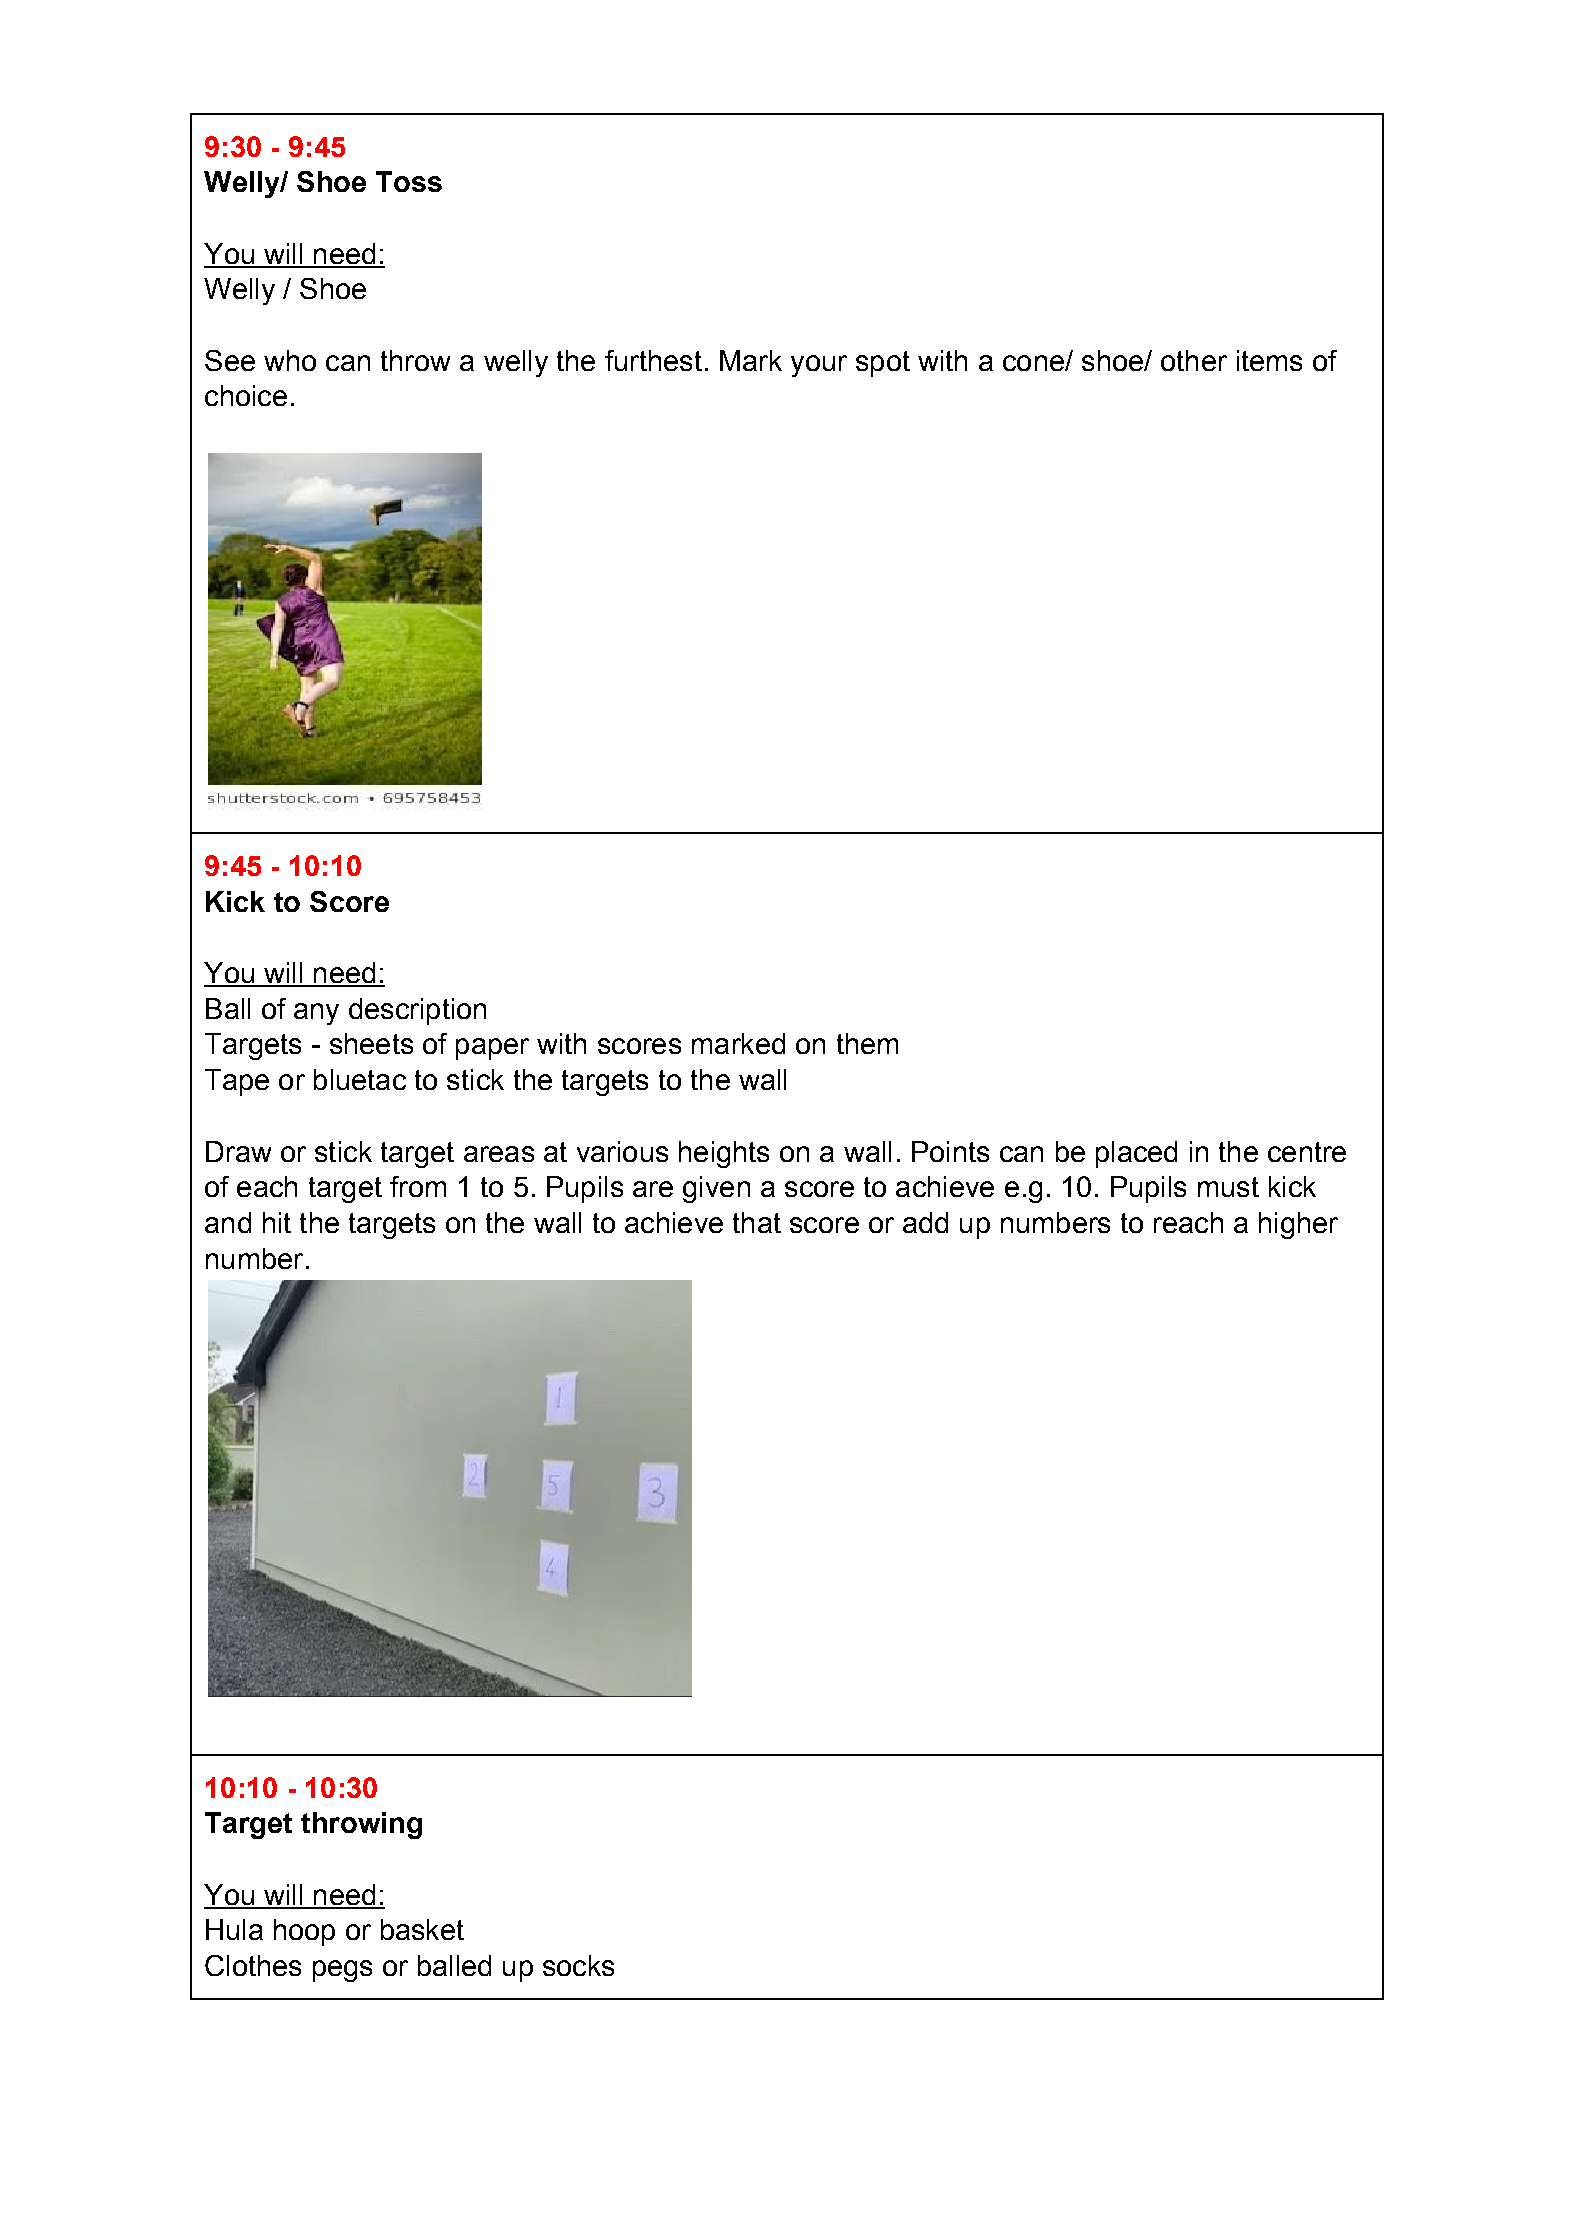 The image size is (1574, 2226). I want to click on placed, so click(1136, 1154).
